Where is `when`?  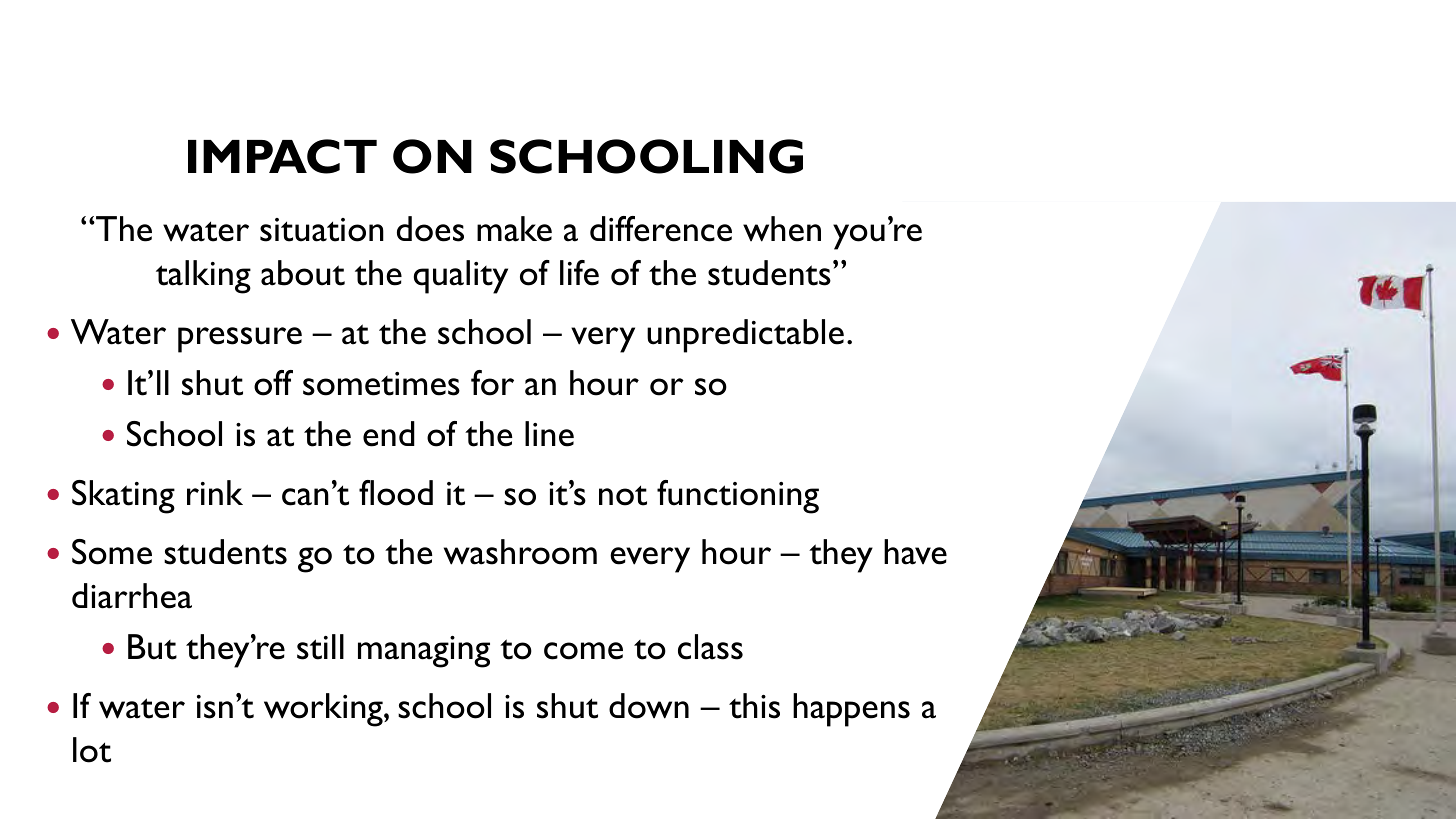
when is located at coordinates (782, 229).
